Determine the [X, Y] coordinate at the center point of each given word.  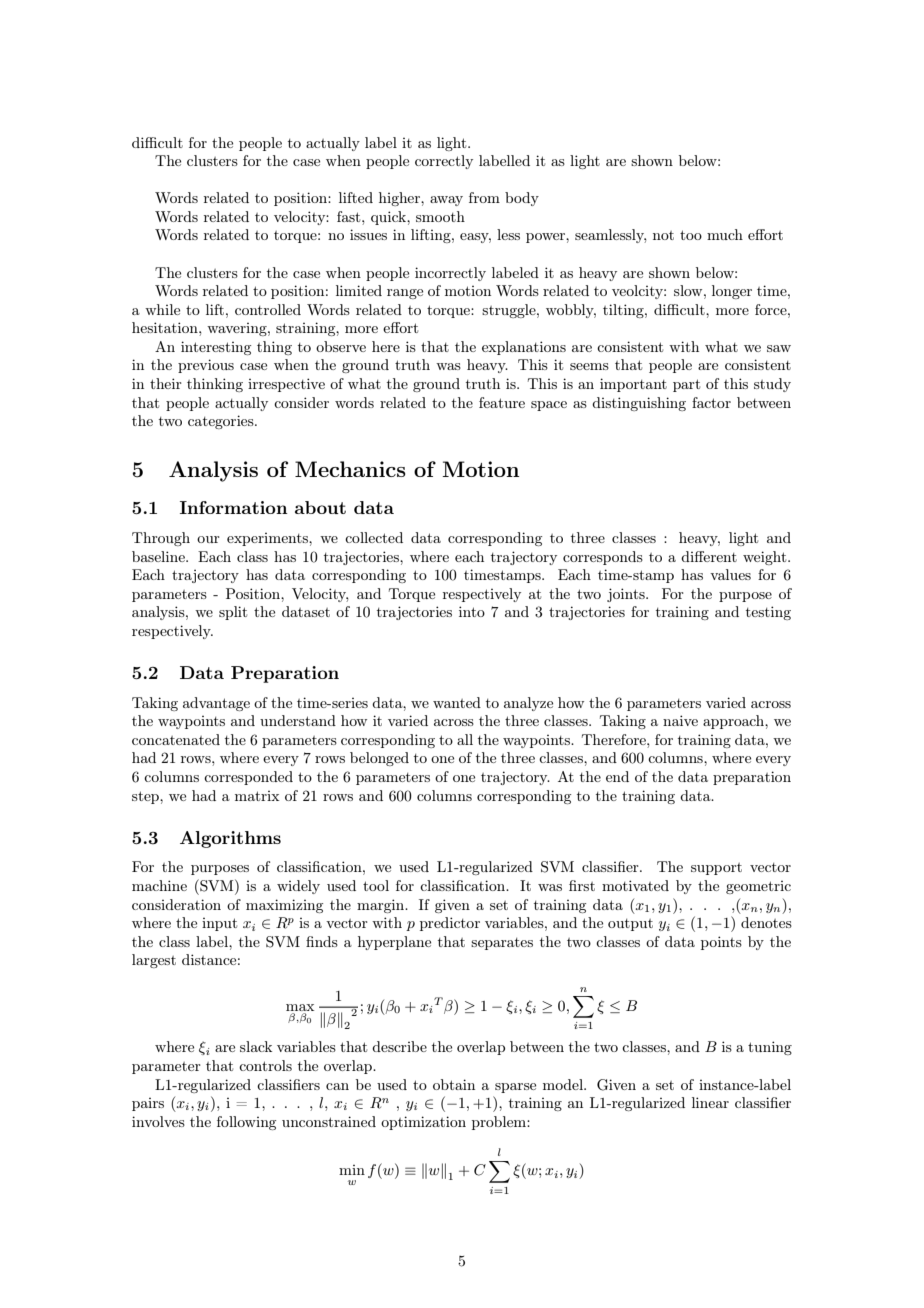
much [725, 234]
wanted [457, 702]
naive [680, 720]
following [246, 1123]
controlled [268, 309]
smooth [440, 216]
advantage [216, 704]
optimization [423, 1123]
